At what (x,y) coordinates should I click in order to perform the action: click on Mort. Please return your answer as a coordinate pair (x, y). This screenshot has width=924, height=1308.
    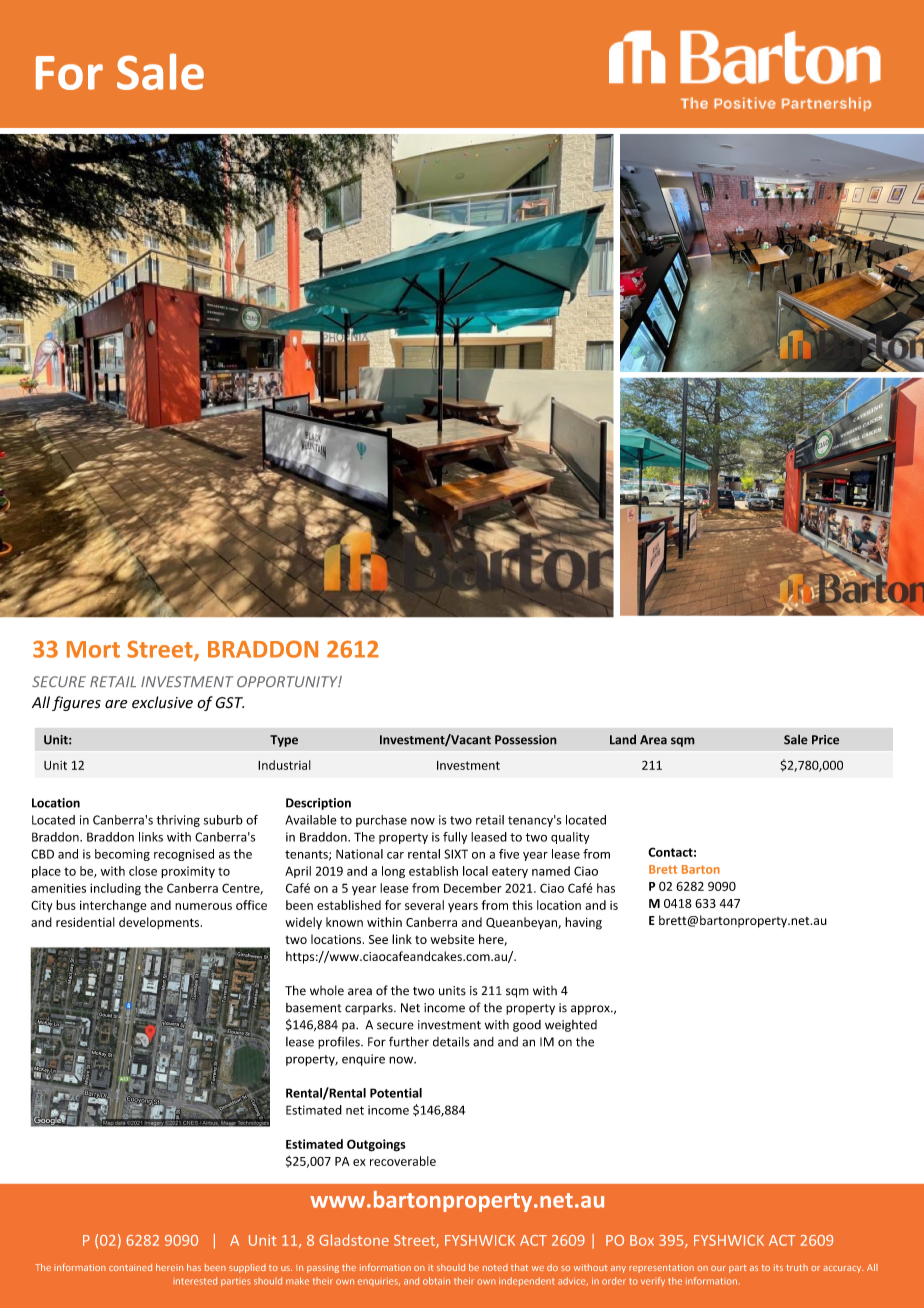
    Looking at the image, I should click on (93, 649).
